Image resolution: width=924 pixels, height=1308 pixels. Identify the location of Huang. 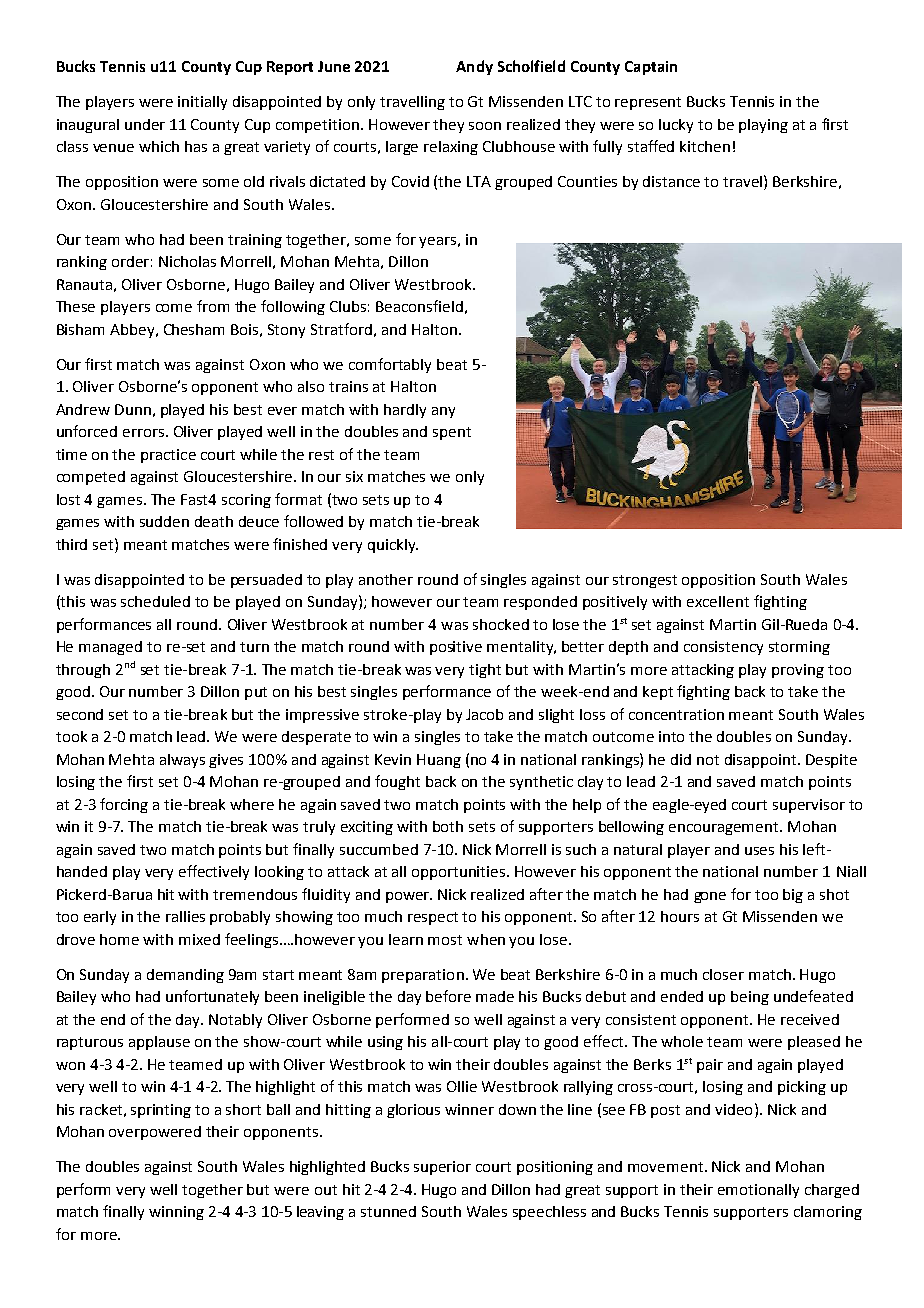
(439, 761).
